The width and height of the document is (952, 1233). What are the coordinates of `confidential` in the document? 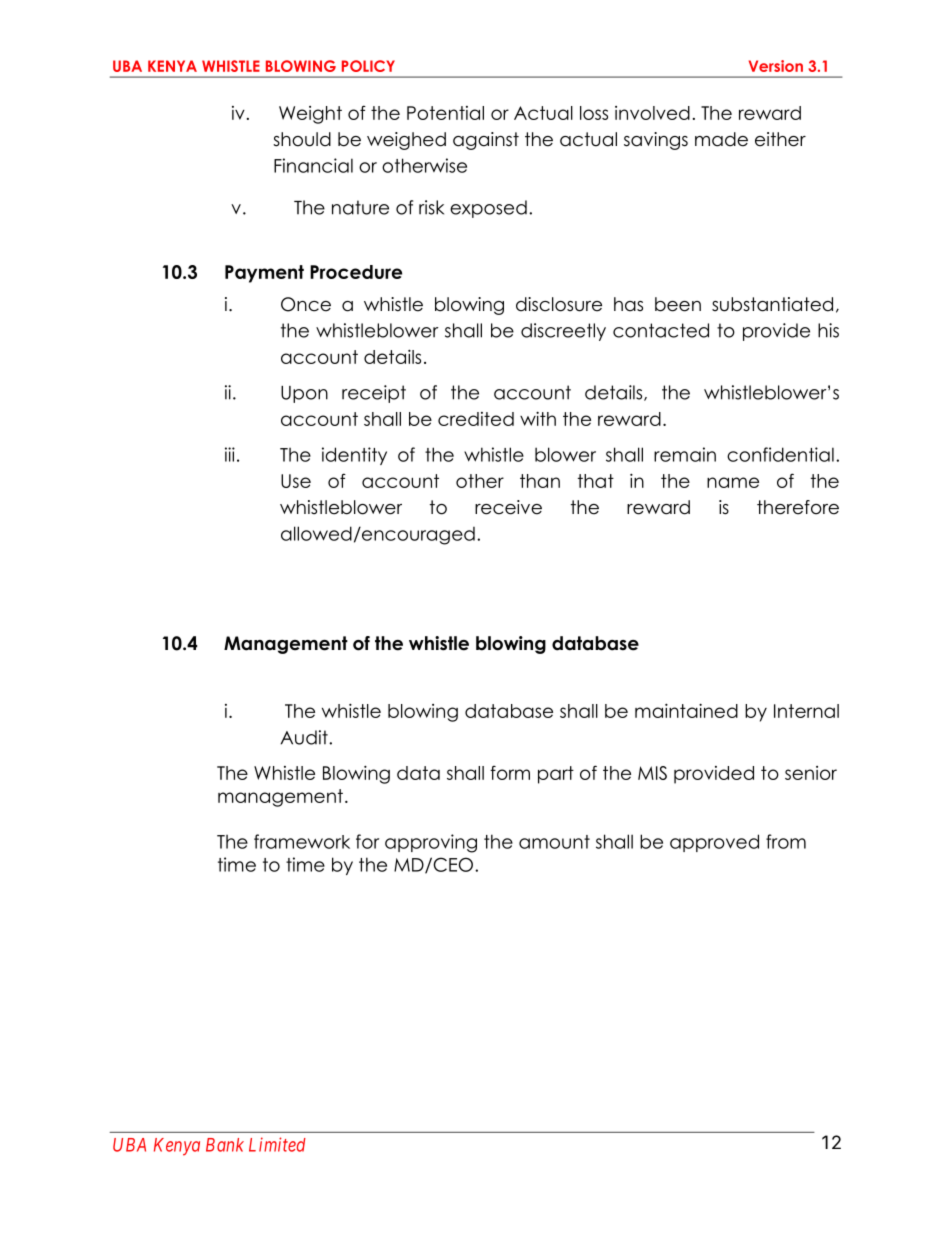 It's located at (780, 454).
